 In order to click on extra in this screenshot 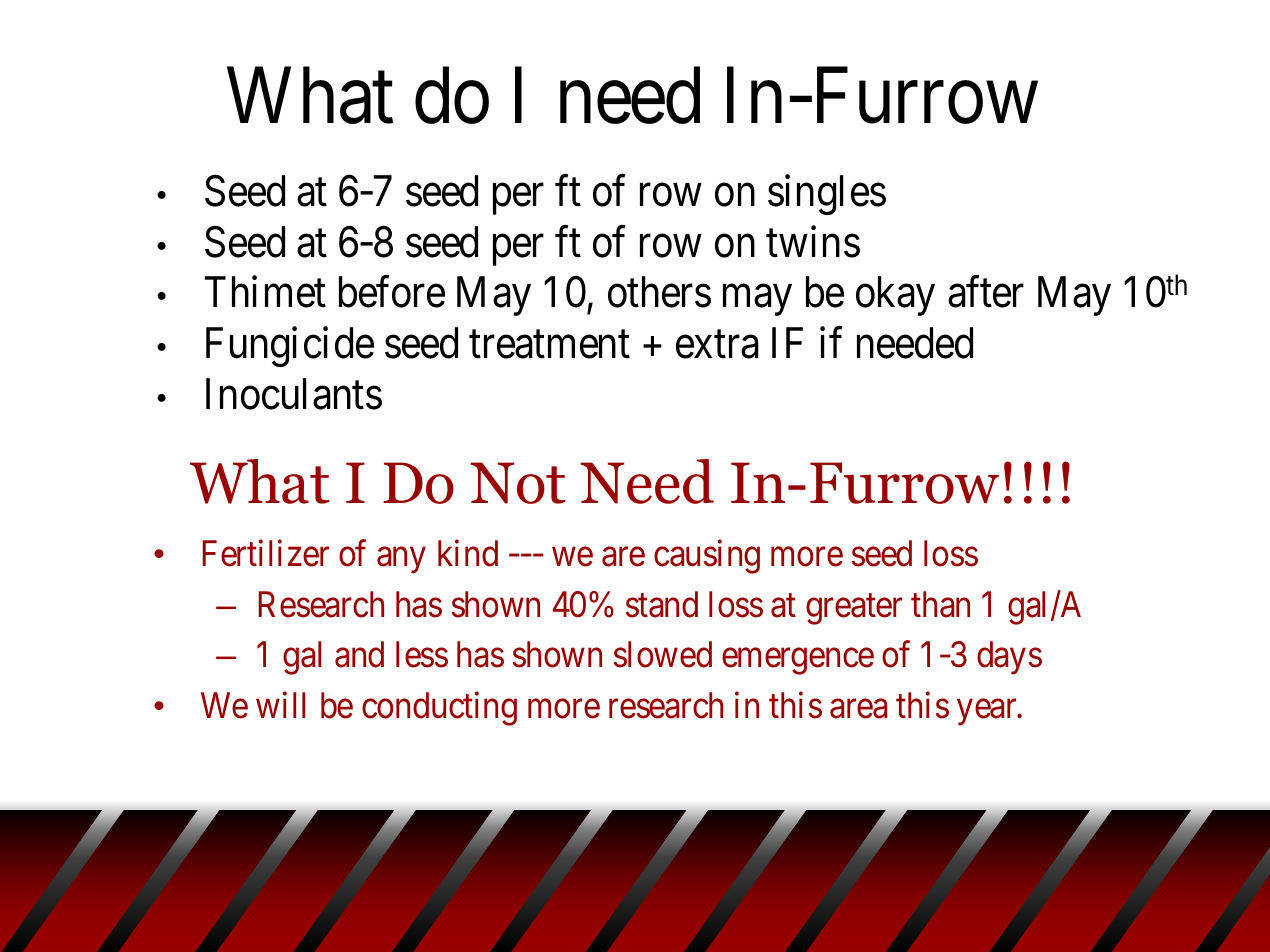, I will do `click(717, 345)`.
